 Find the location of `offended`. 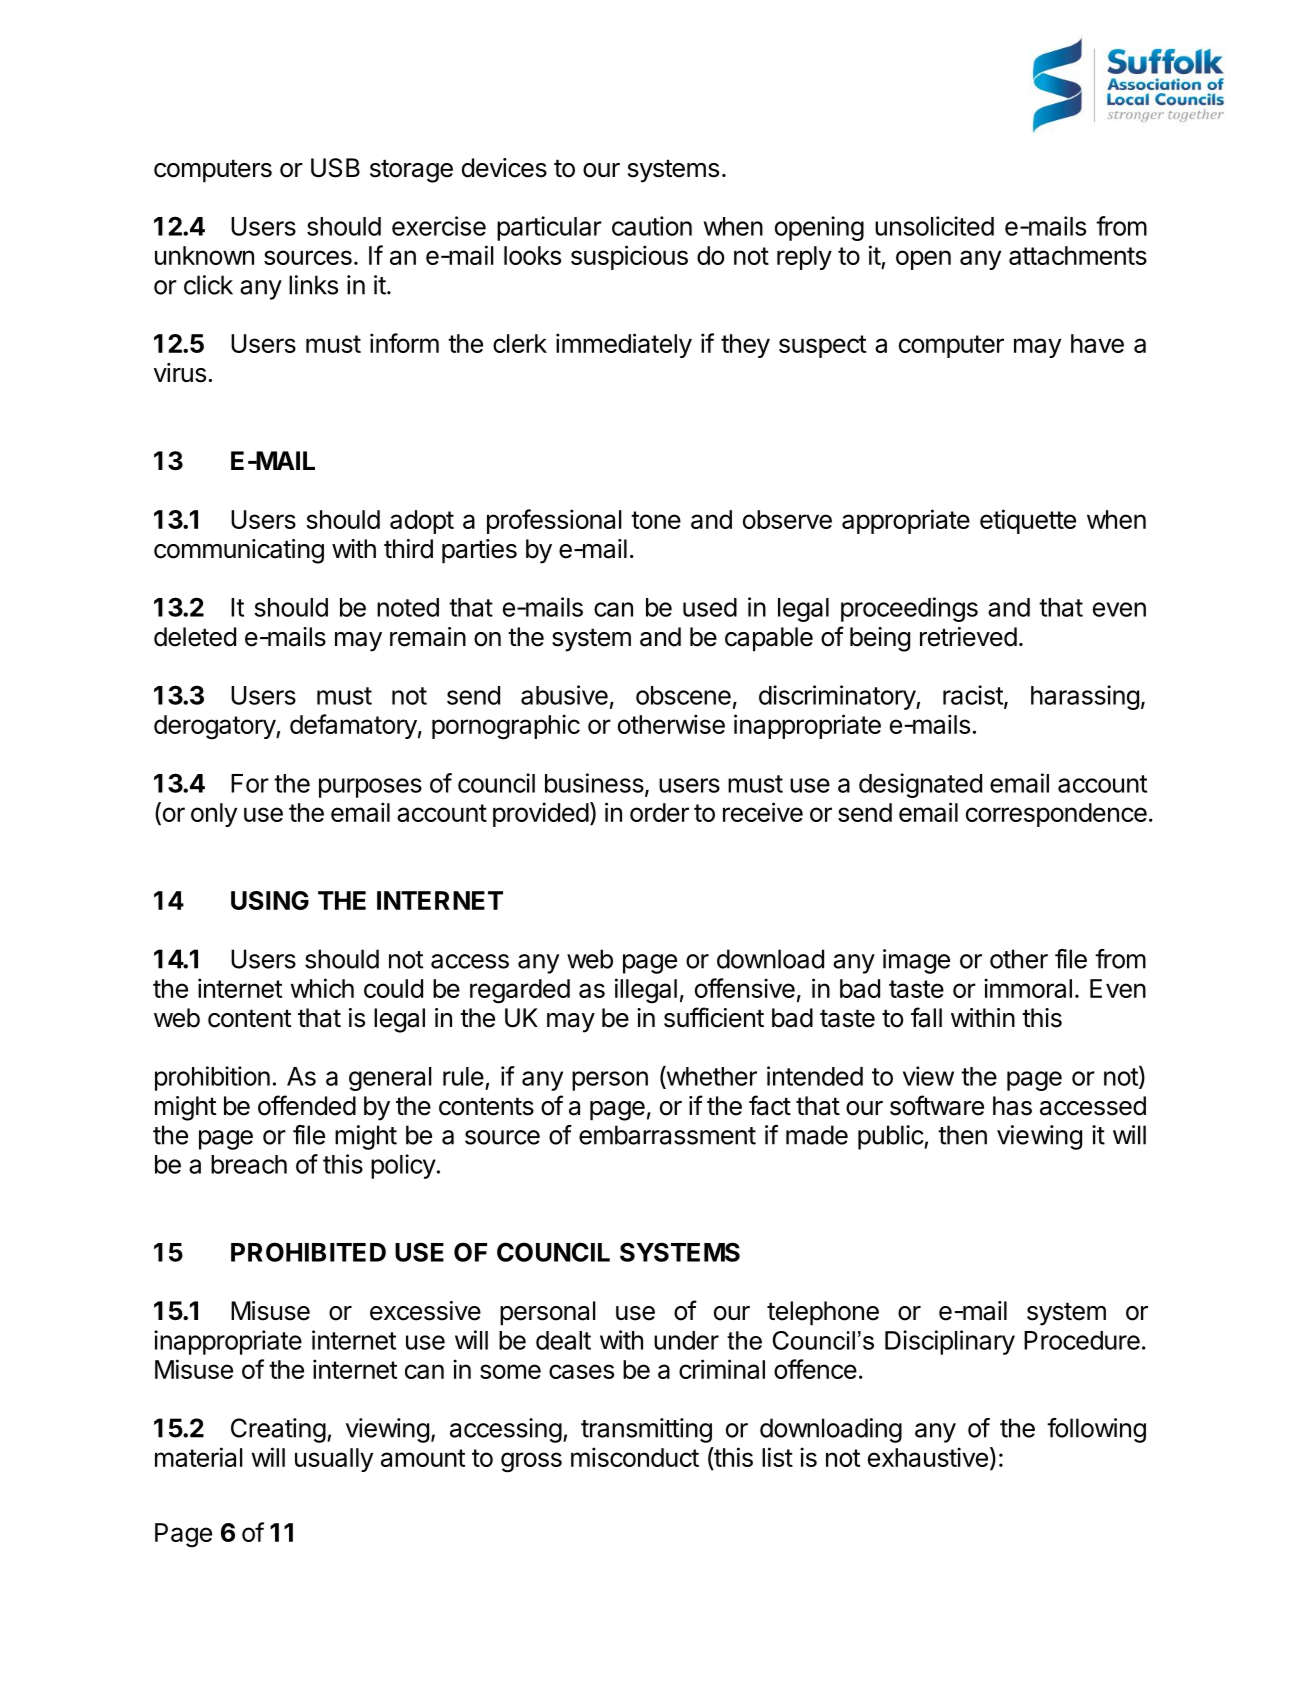

offended is located at coordinates (307, 1105).
